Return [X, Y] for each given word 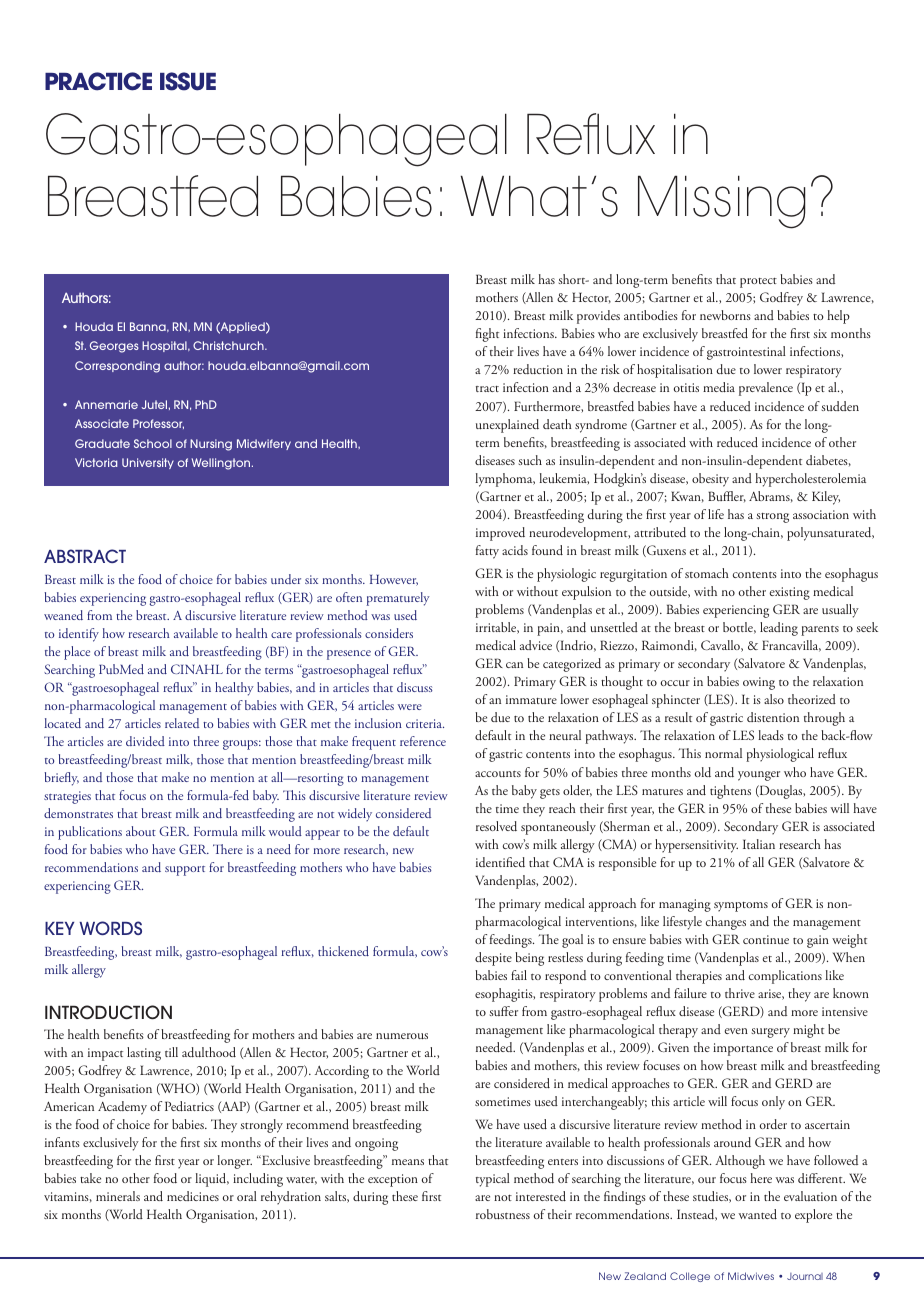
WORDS [110, 928]
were [410, 707]
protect [758, 283]
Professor [158, 424]
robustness [503, 1214]
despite [493, 959]
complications [785, 977]
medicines [193, 1196]
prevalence [766, 389]
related [182, 723]
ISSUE [188, 81]
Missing [721, 202]
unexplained [507, 426]
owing [759, 683]
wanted [758, 1214]
